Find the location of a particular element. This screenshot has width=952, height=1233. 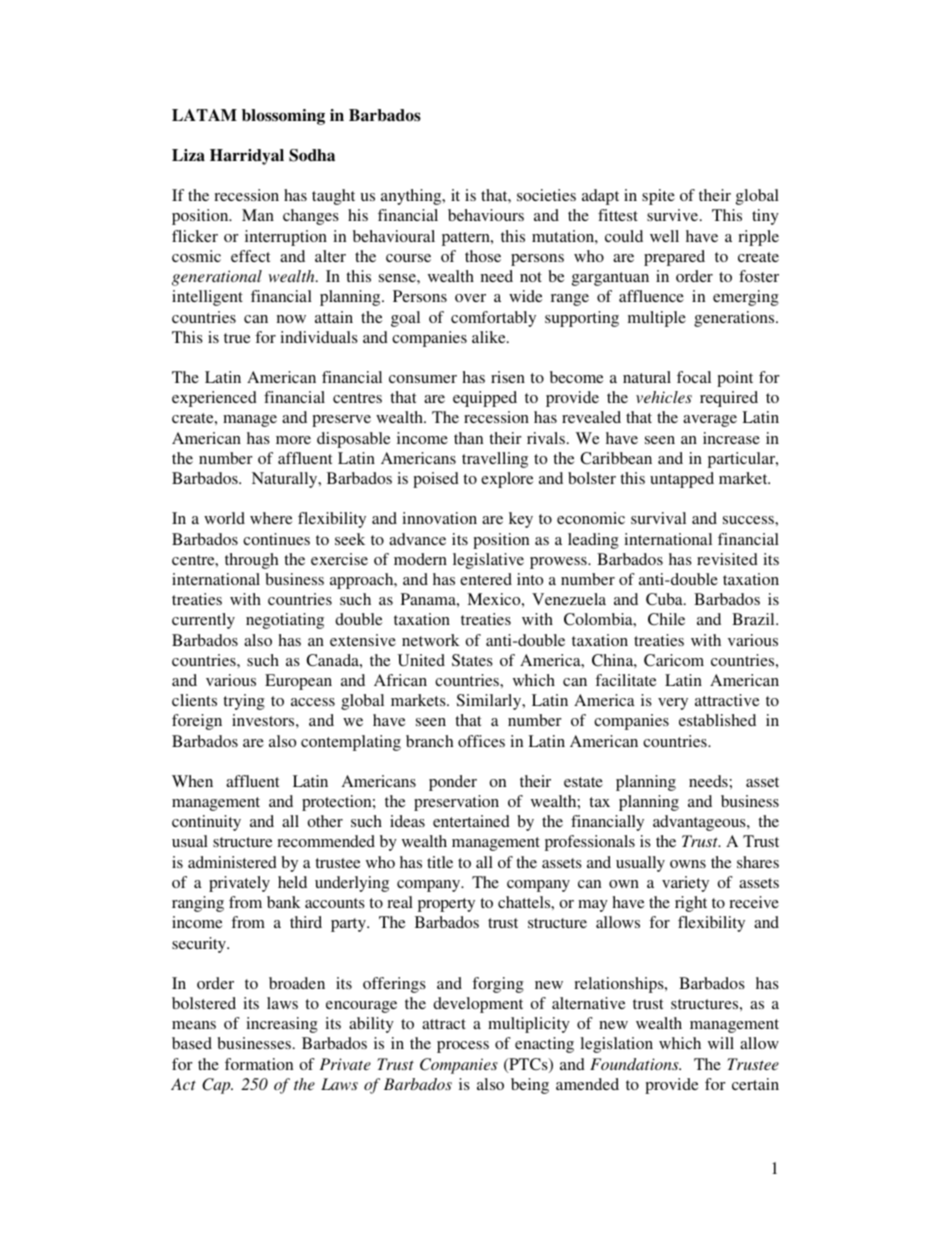

Cuba is located at coordinates (665, 599).
